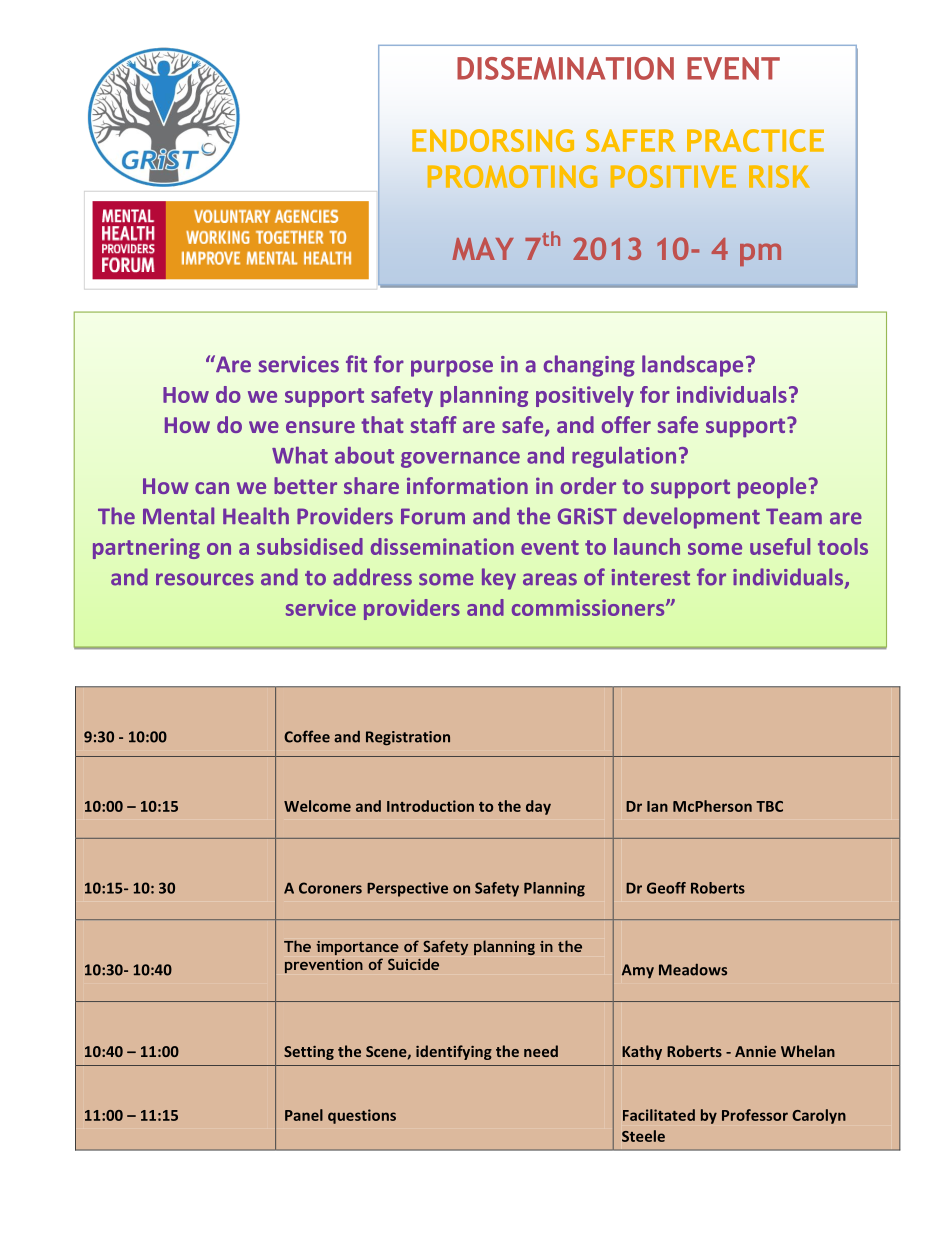 This document has height=1233, width=952. What do you see at coordinates (512, 176) in the document?
I see `PROMOTING` at bounding box center [512, 176].
